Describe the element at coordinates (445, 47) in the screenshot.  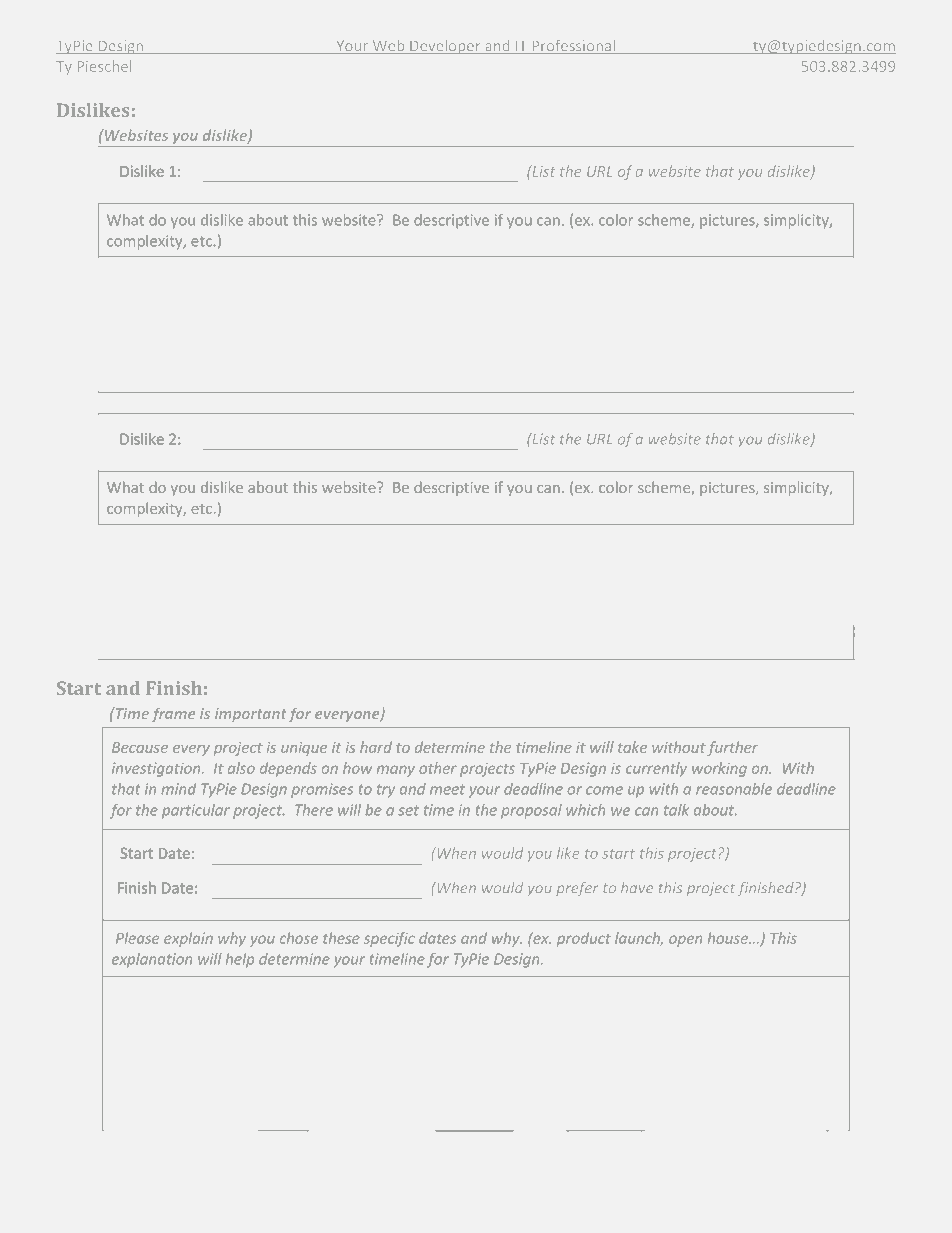
I see `Developer` at that location.
